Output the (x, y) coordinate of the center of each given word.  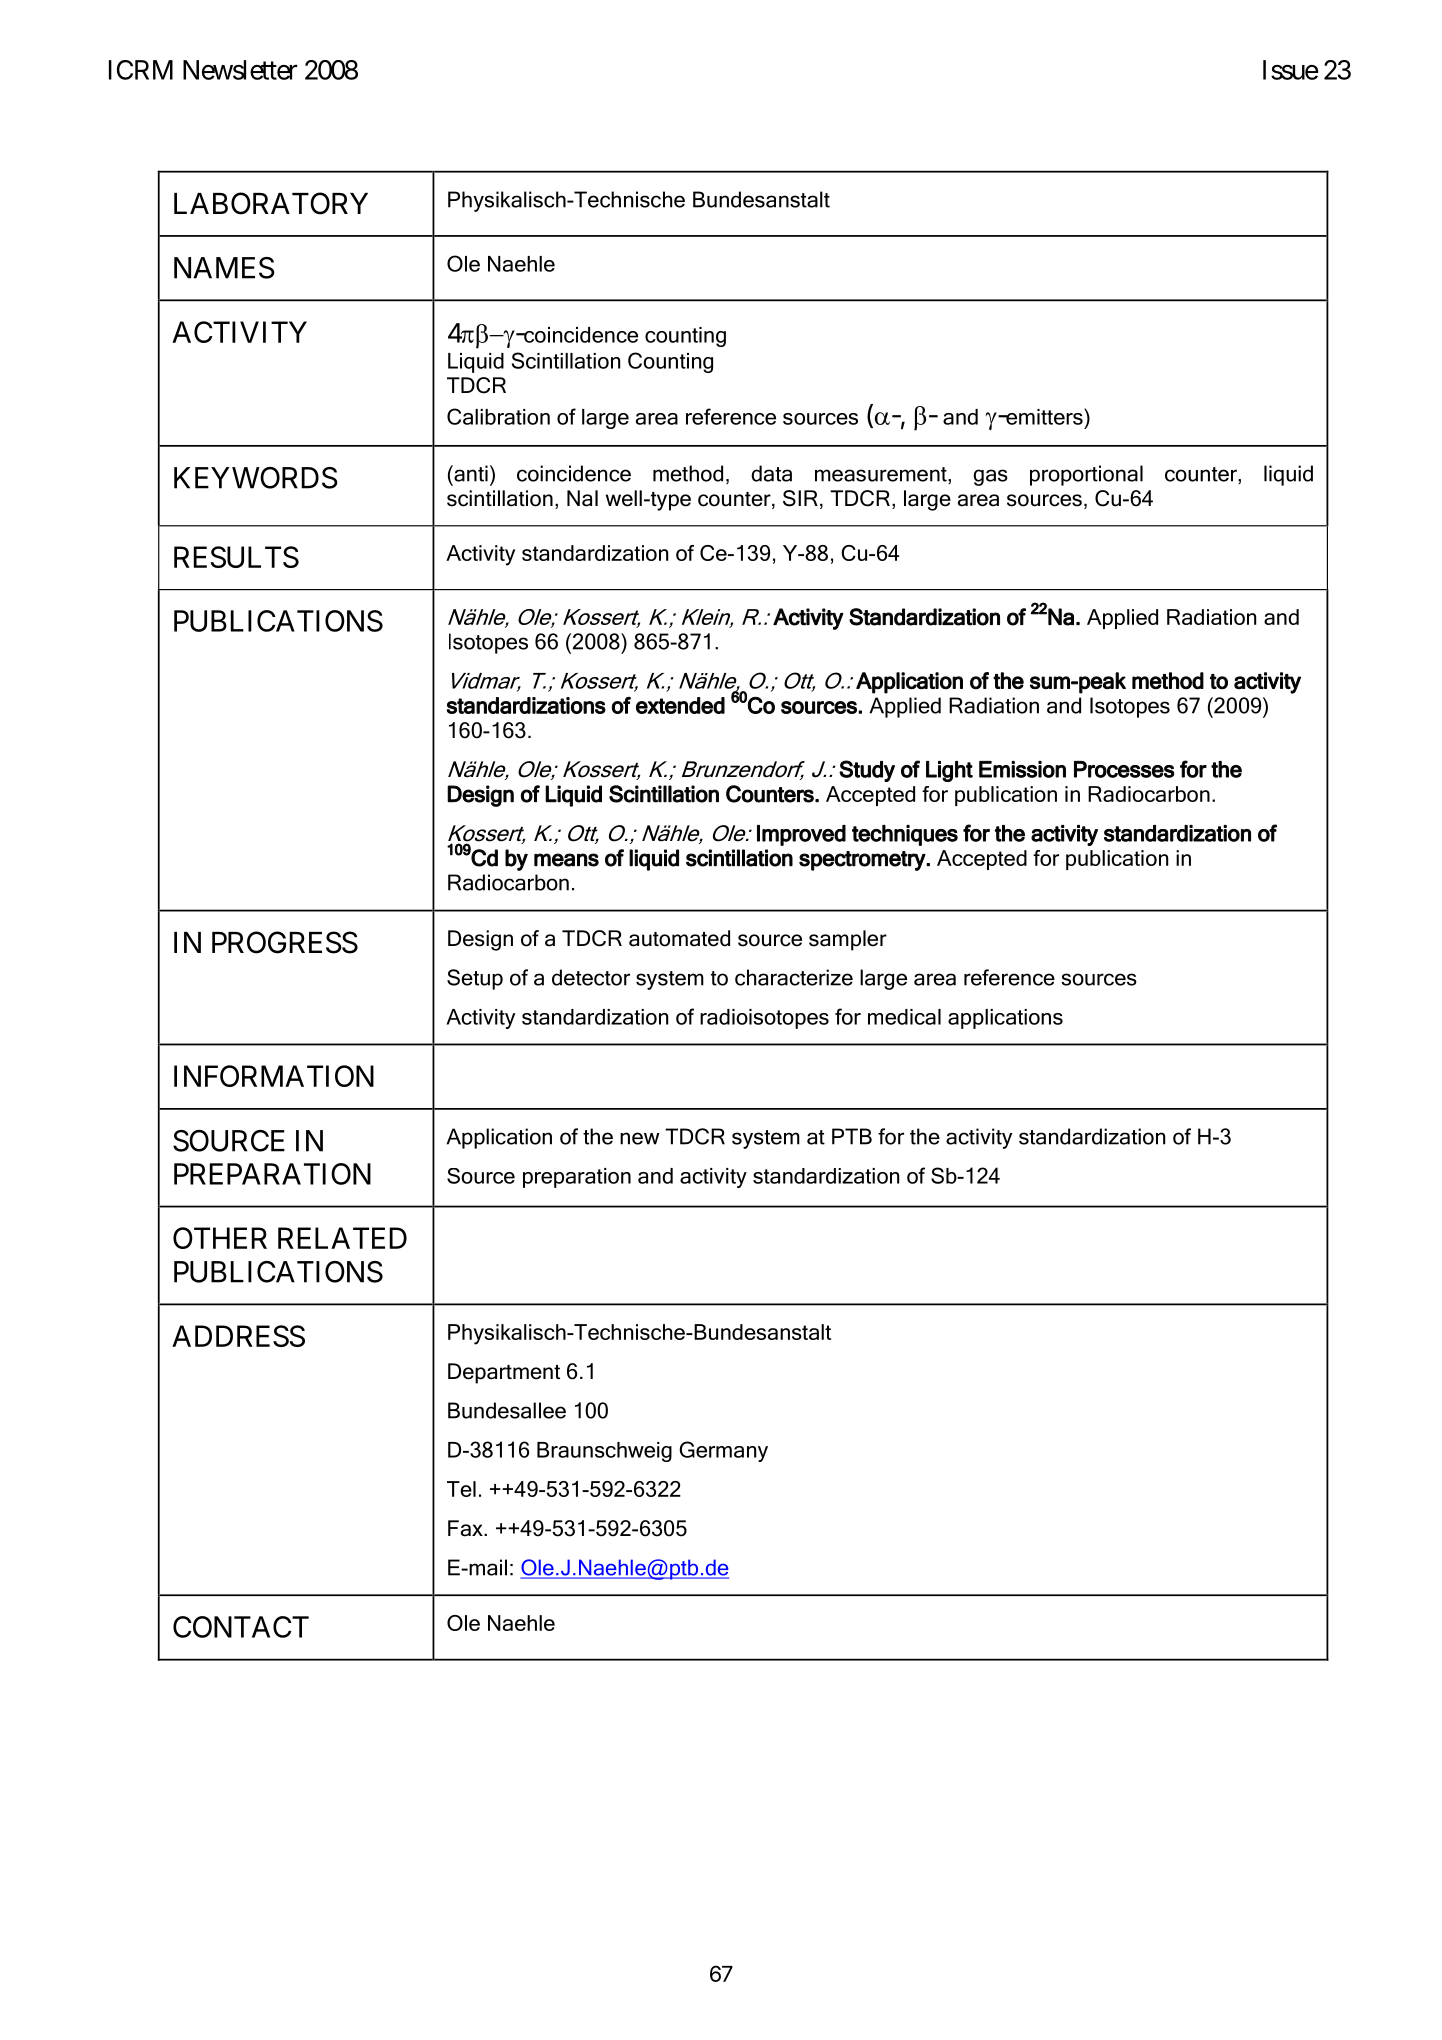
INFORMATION (274, 1076)
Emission (1022, 769)
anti (470, 473)
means (566, 860)
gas (990, 477)
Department (504, 1373)
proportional (1086, 475)
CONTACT (241, 1627)
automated (679, 938)
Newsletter (240, 70)
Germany (723, 1451)
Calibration (498, 416)
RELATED (342, 1238)
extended (680, 705)
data (771, 473)
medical (904, 1017)
